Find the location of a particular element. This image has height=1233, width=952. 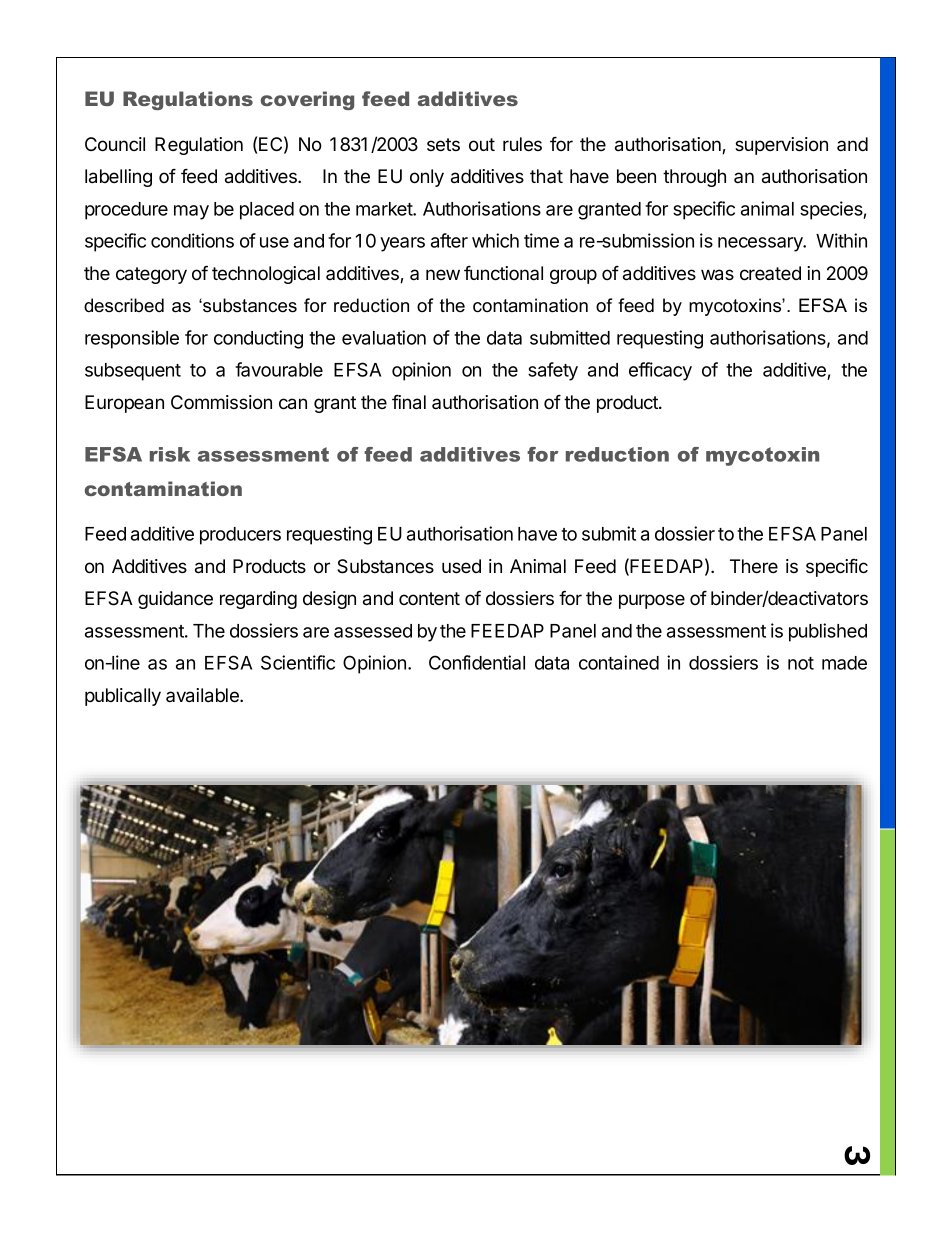

available is located at coordinates (203, 695).
